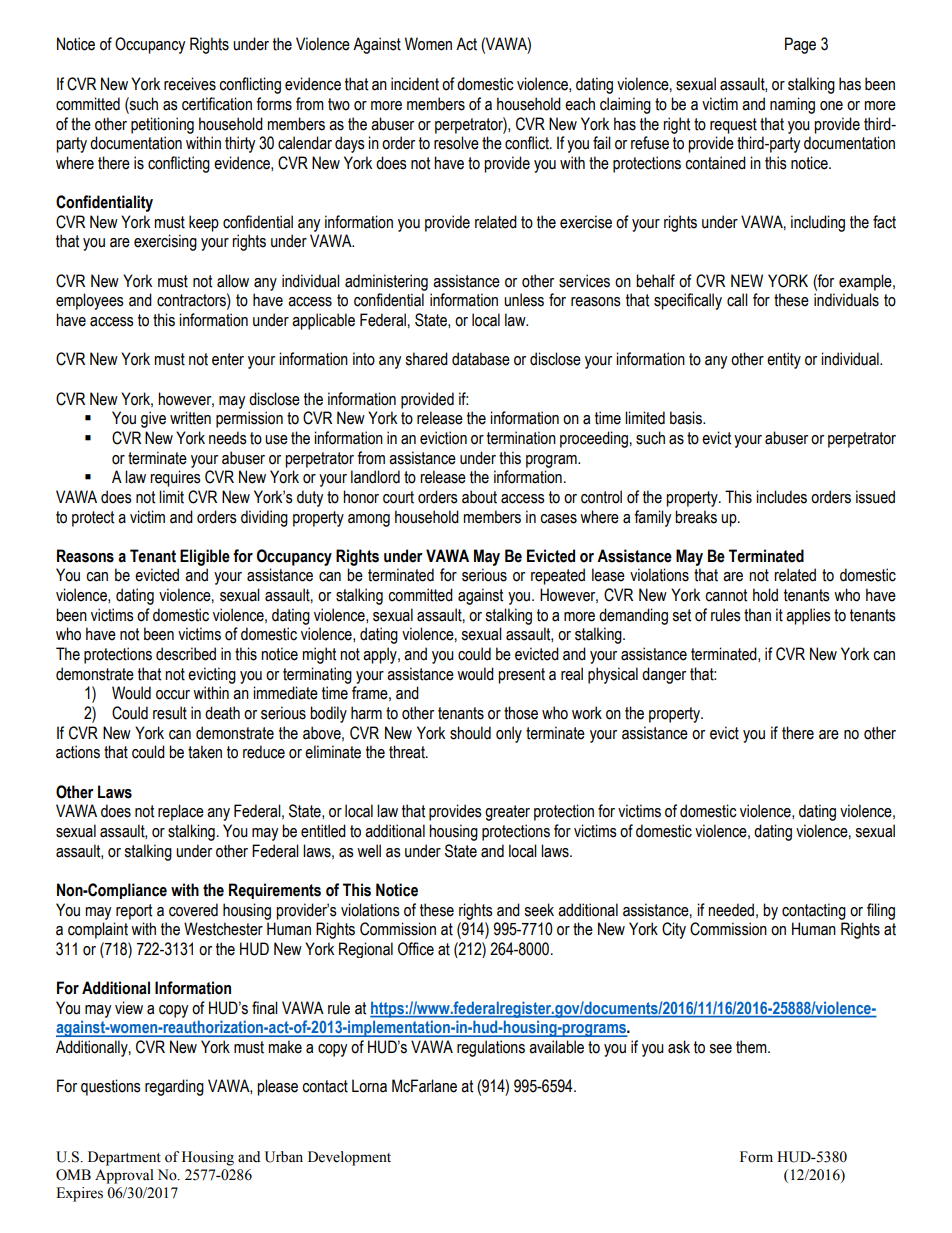 The width and height of the screenshot is (952, 1233). What do you see at coordinates (124, 1158) in the screenshot?
I see `Department` at bounding box center [124, 1158].
